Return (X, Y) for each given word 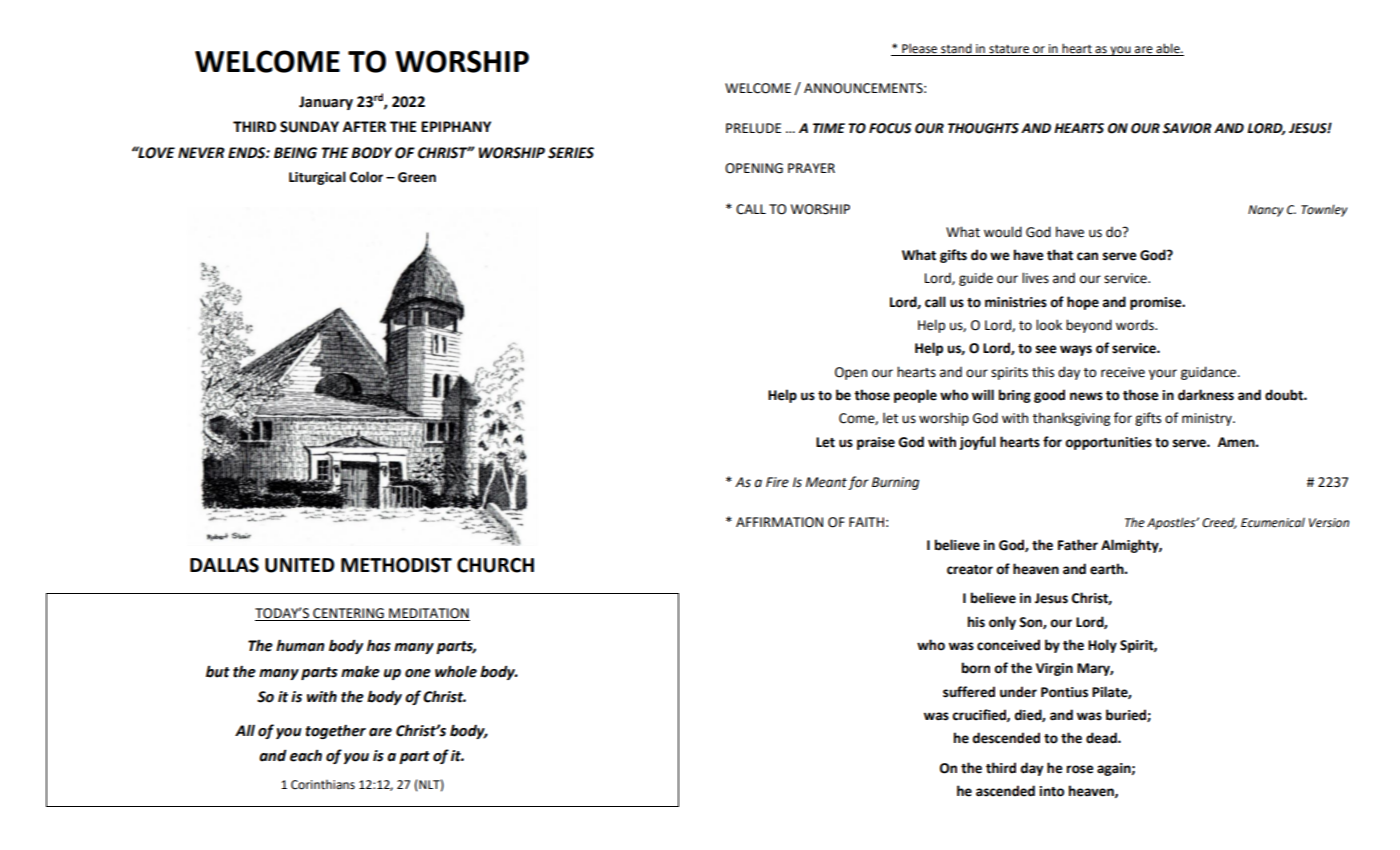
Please (920, 49)
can (1087, 256)
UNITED (300, 565)
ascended (1005, 791)
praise (876, 443)
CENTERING (348, 614)
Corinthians (323, 785)
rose (1080, 769)
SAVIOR (1187, 128)
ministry (1208, 419)
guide (976, 279)
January (326, 103)
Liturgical (317, 178)
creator (970, 570)
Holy (1102, 646)
